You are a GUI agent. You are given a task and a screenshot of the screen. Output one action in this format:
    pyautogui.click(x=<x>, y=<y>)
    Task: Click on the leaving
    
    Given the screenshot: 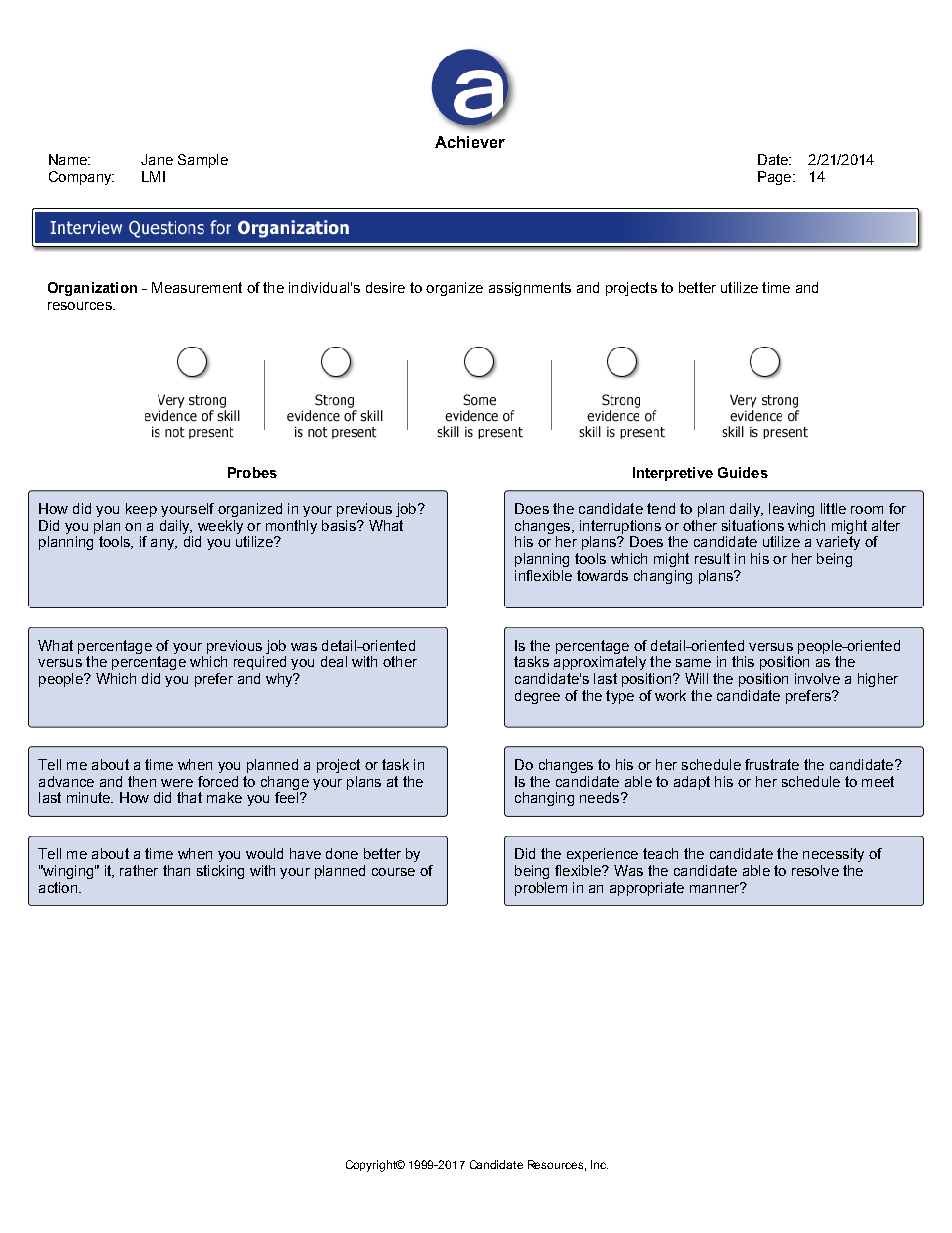 What is the action you would take?
    pyautogui.click(x=791, y=510)
